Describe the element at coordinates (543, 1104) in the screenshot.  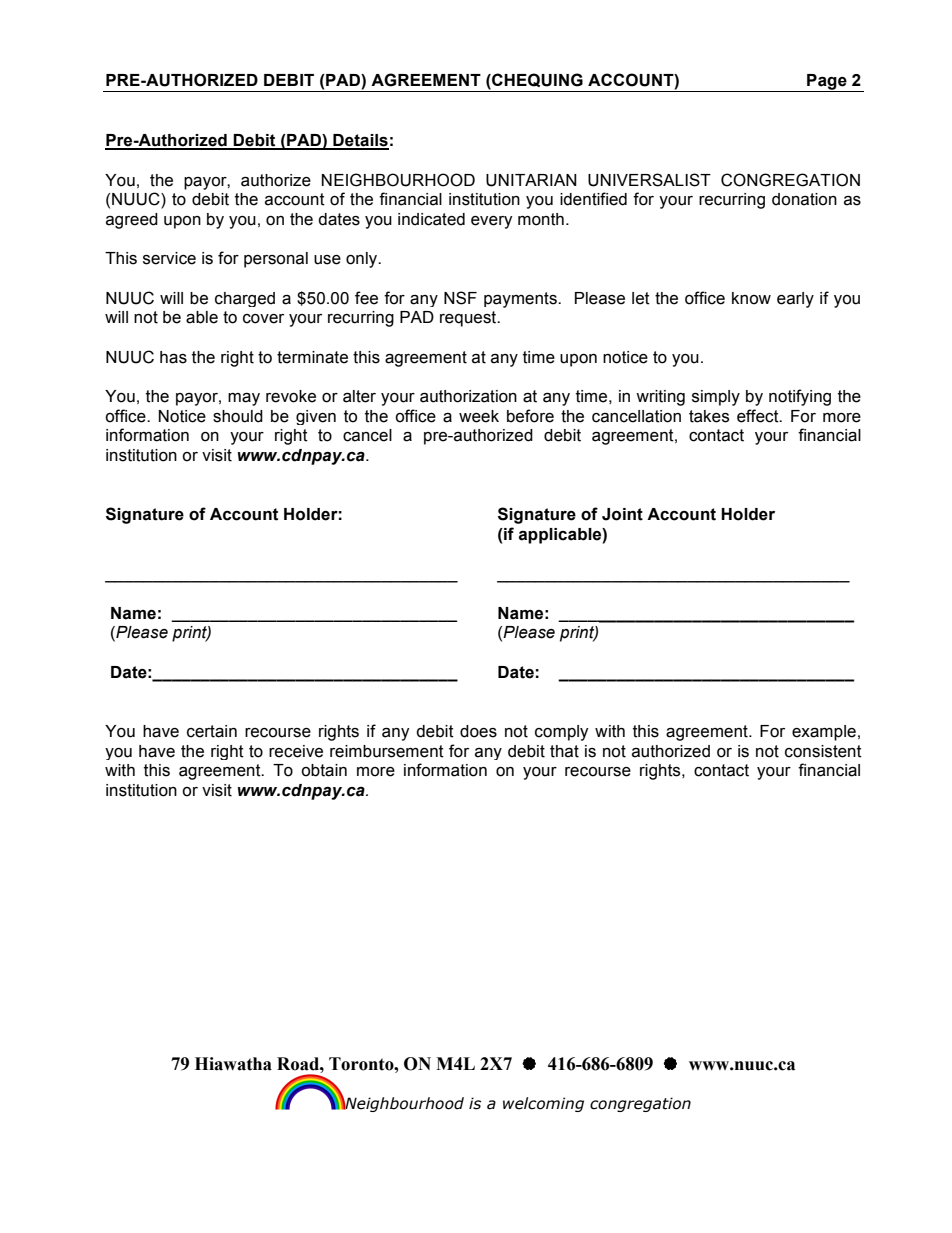
I see `welcoming` at that location.
